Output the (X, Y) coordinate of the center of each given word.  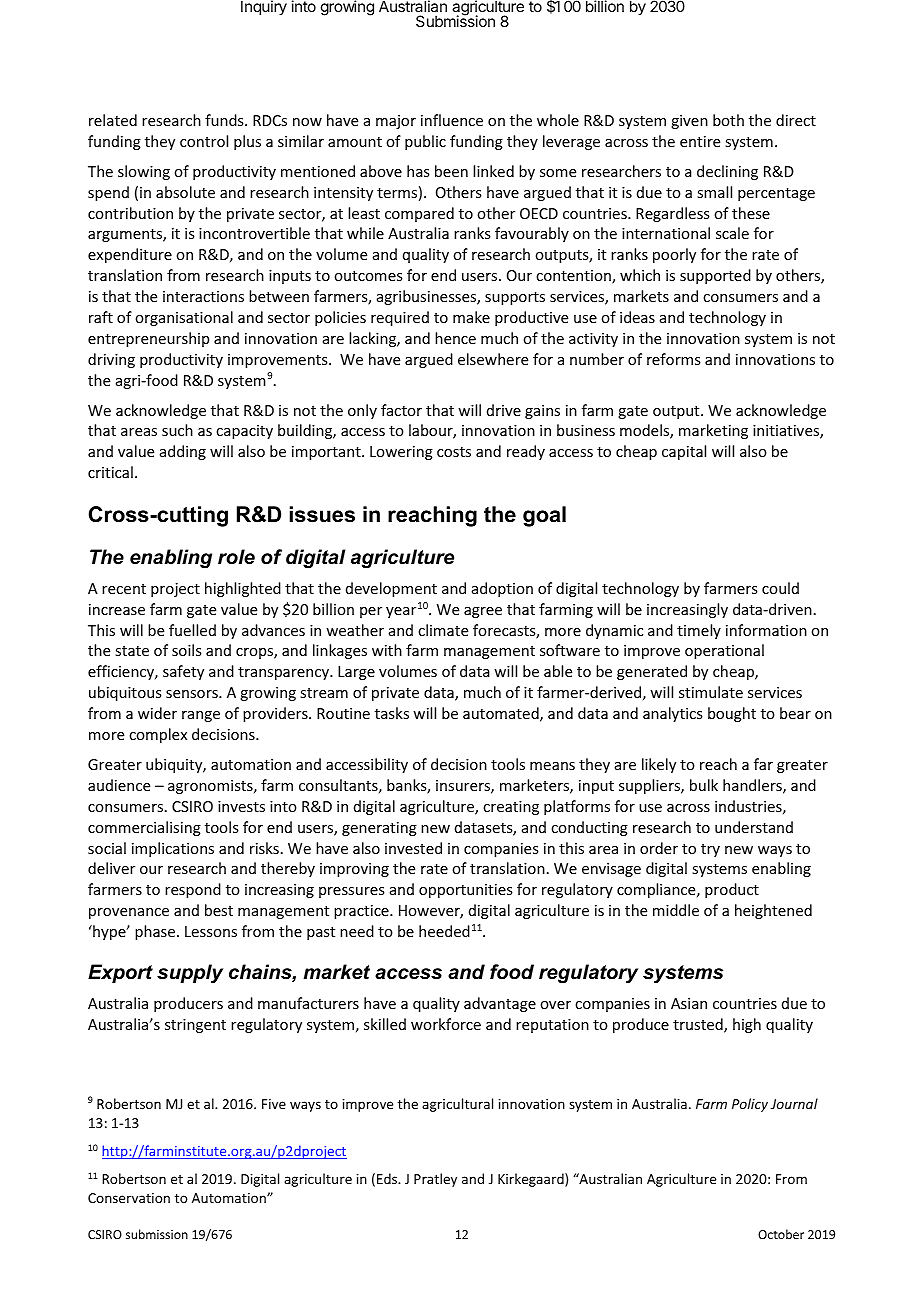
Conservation (129, 1198)
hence (455, 338)
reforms (673, 359)
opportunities (465, 891)
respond (193, 890)
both (728, 120)
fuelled (192, 630)
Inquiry (264, 8)
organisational (184, 318)
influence (452, 120)
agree (483, 612)
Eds (388, 1178)
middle (676, 910)
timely (699, 631)
